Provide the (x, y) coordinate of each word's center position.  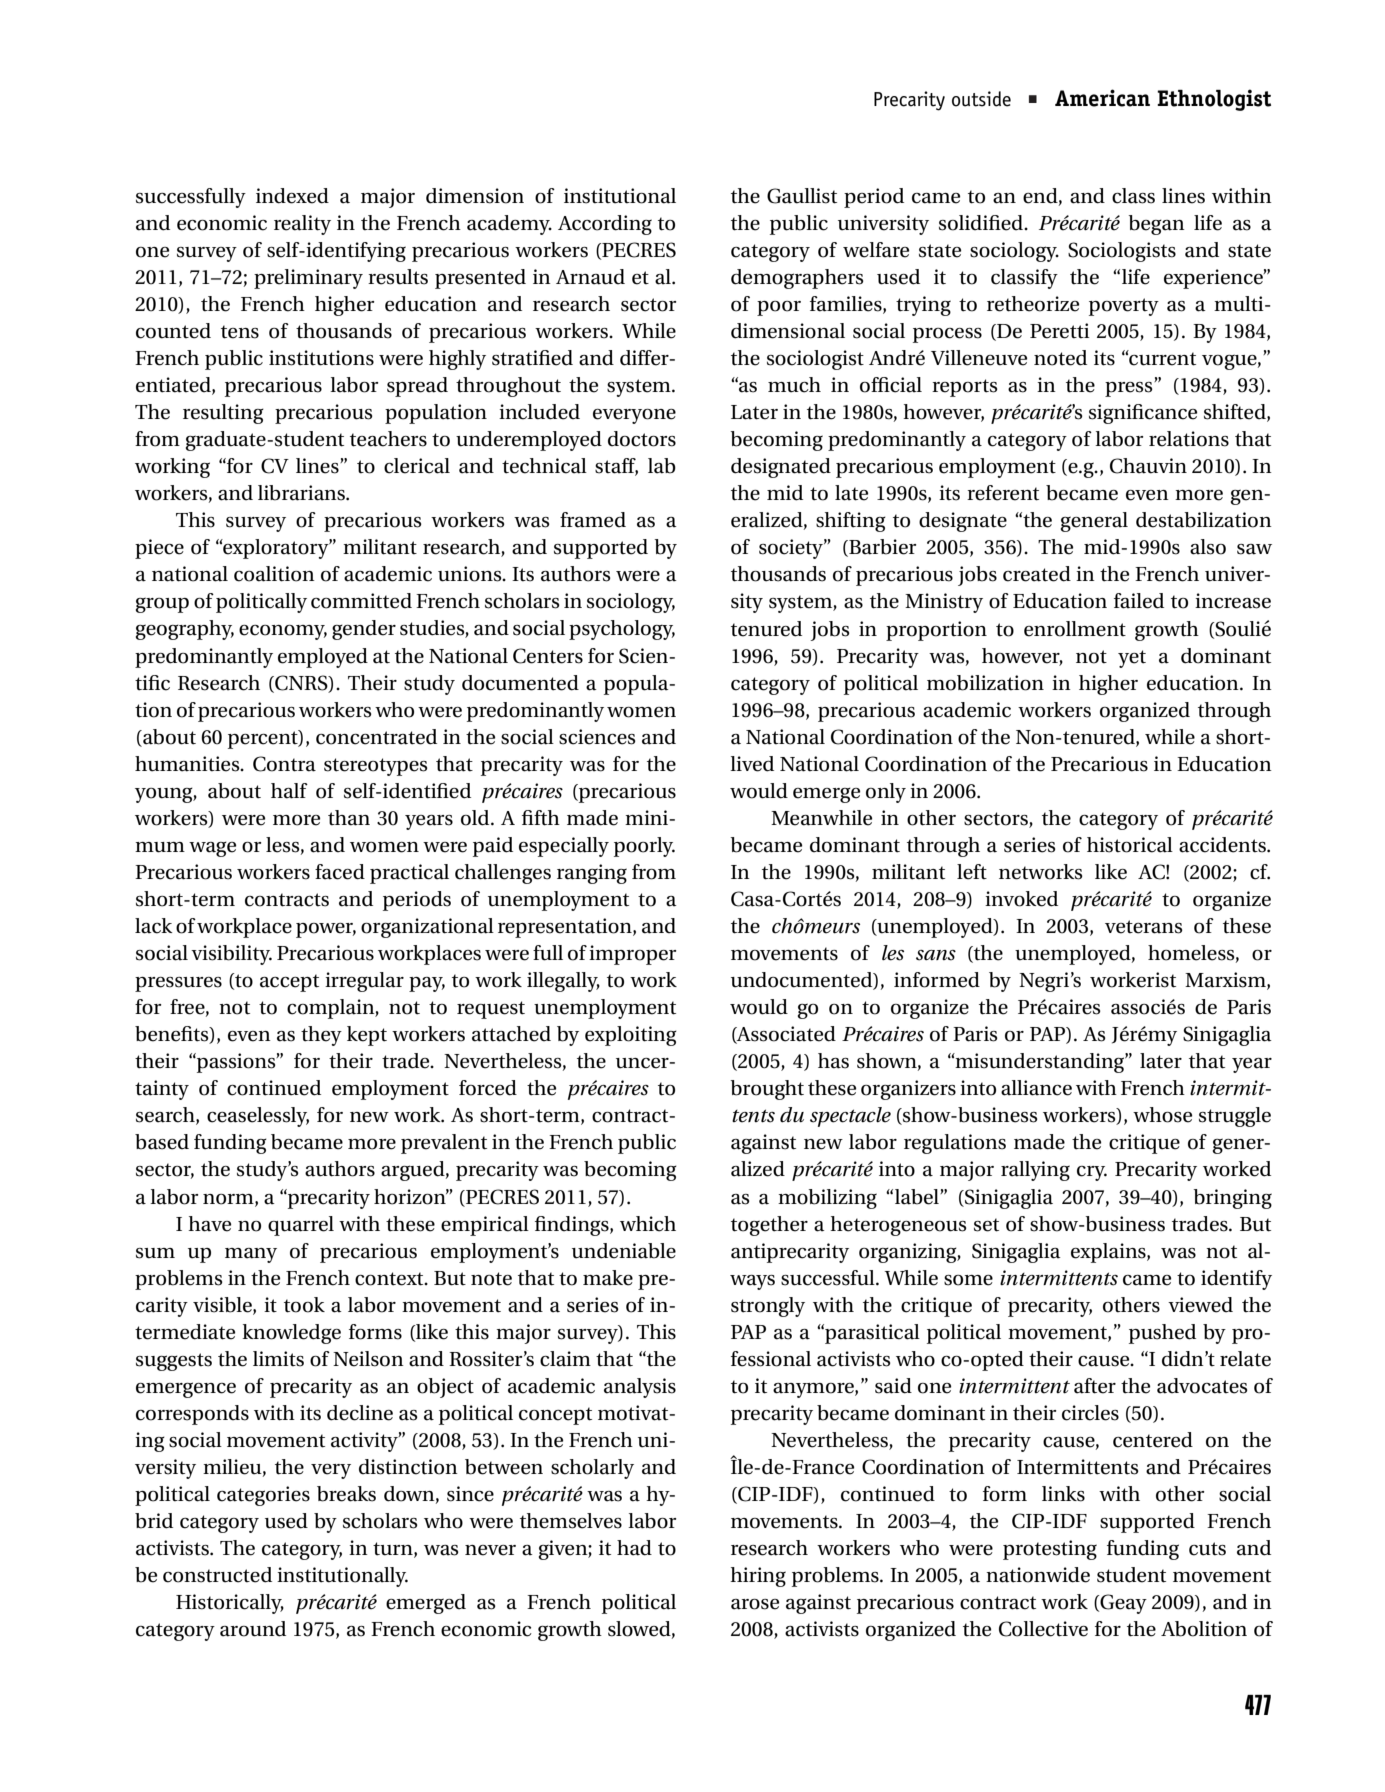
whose (1162, 1115)
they (321, 1036)
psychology (622, 630)
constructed (217, 1575)
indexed (292, 196)
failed (1139, 601)
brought (767, 1090)
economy (283, 632)
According (605, 225)
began (1156, 225)
